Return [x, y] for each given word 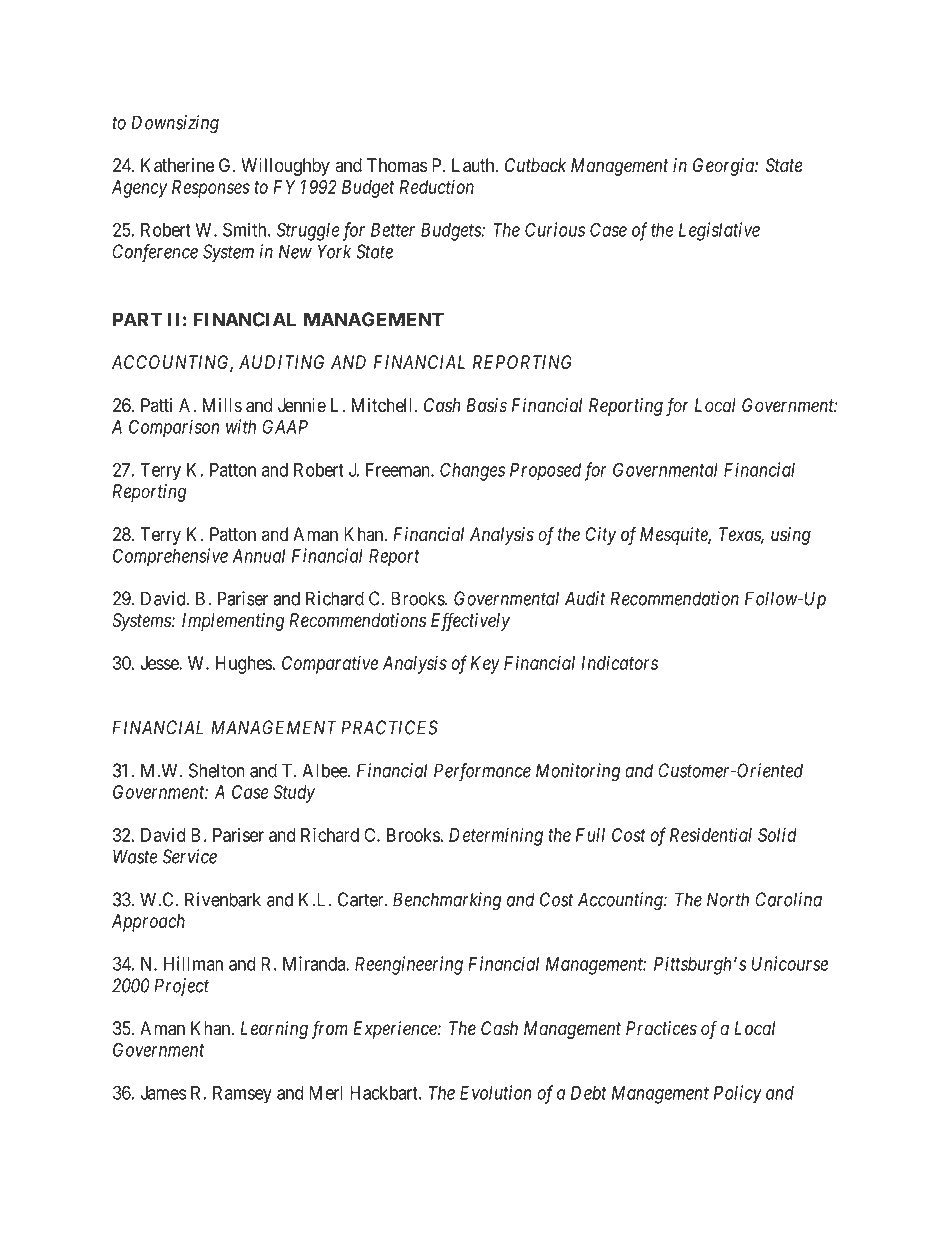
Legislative [719, 231]
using [791, 536]
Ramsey [242, 1095]
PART [137, 319]
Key [485, 665]
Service [190, 856]
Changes [472, 471]
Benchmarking [447, 901]
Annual [258, 556]
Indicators [619, 663]
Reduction [436, 187]
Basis [486, 405]
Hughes [244, 665]
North [728, 899]
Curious [555, 229]
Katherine [177, 165]
